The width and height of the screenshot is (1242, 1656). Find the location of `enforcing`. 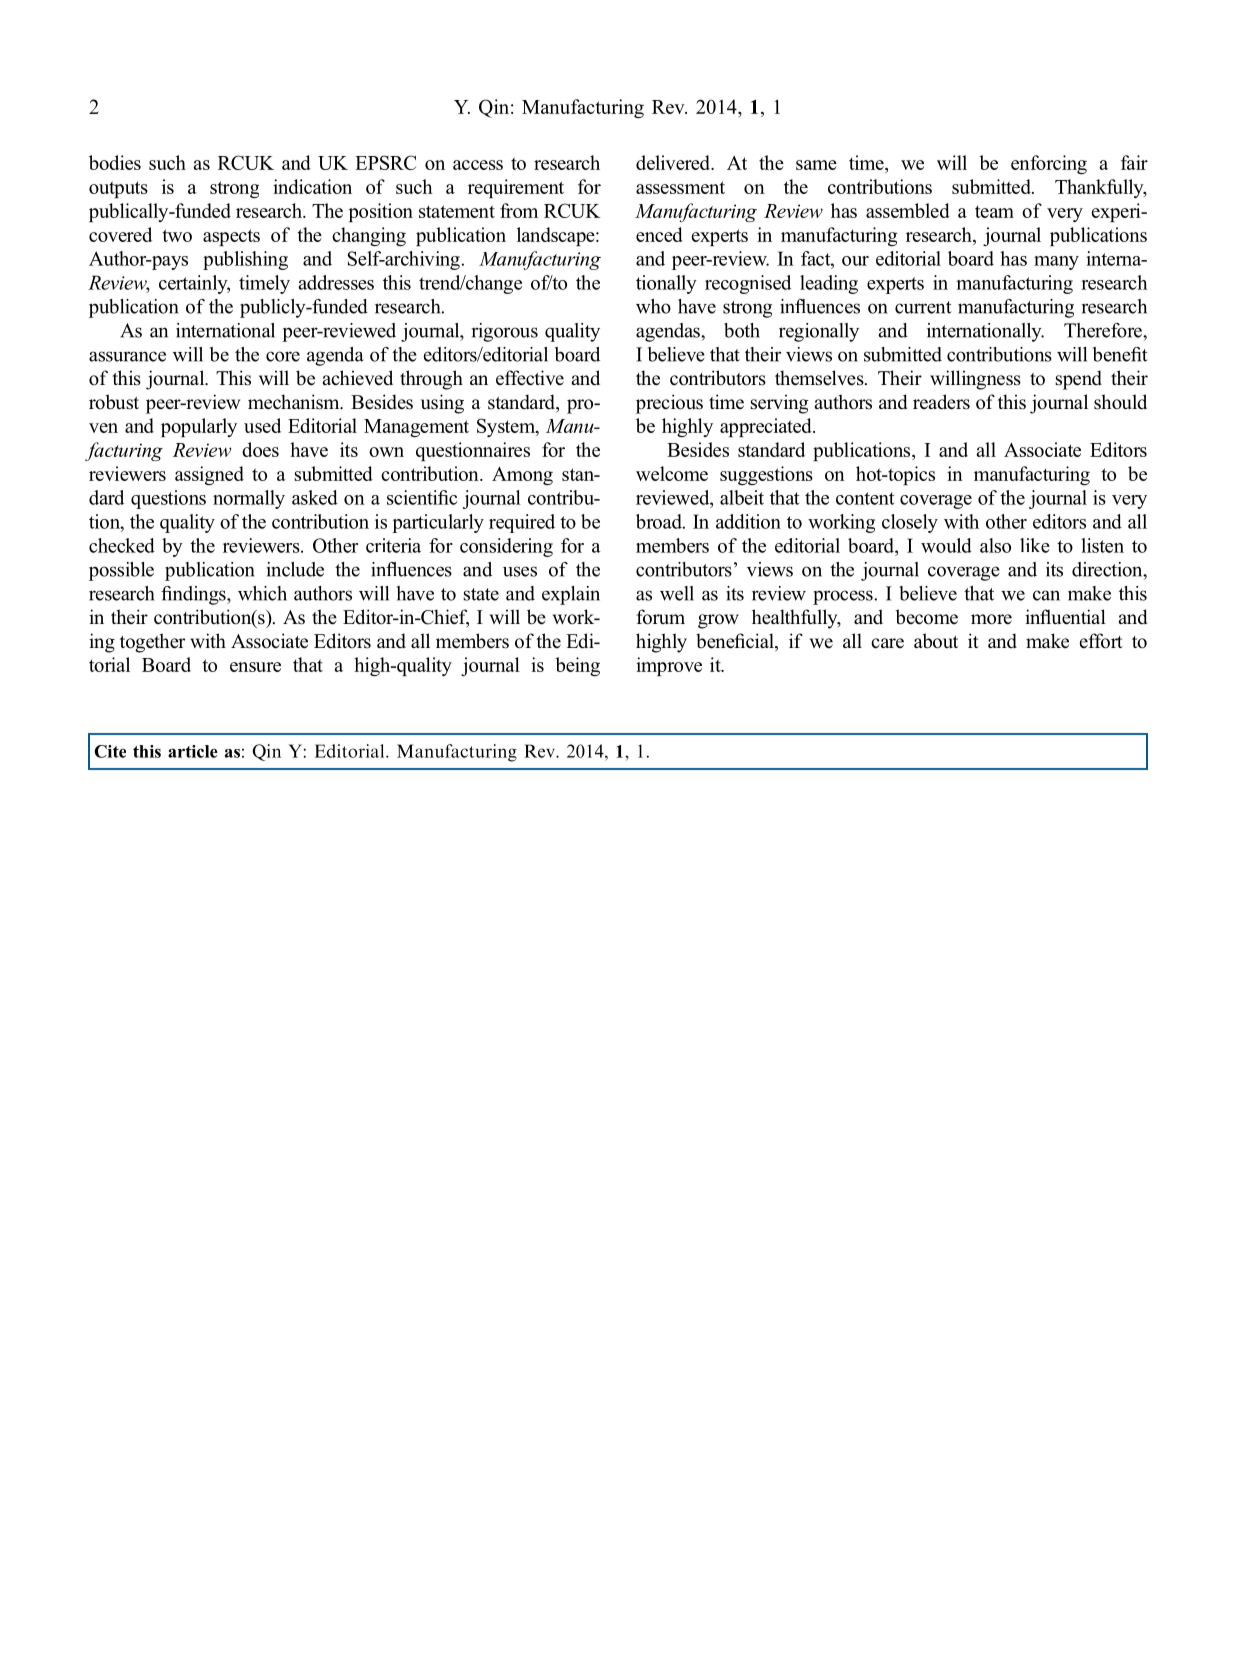

enforcing is located at coordinates (1049, 164).
